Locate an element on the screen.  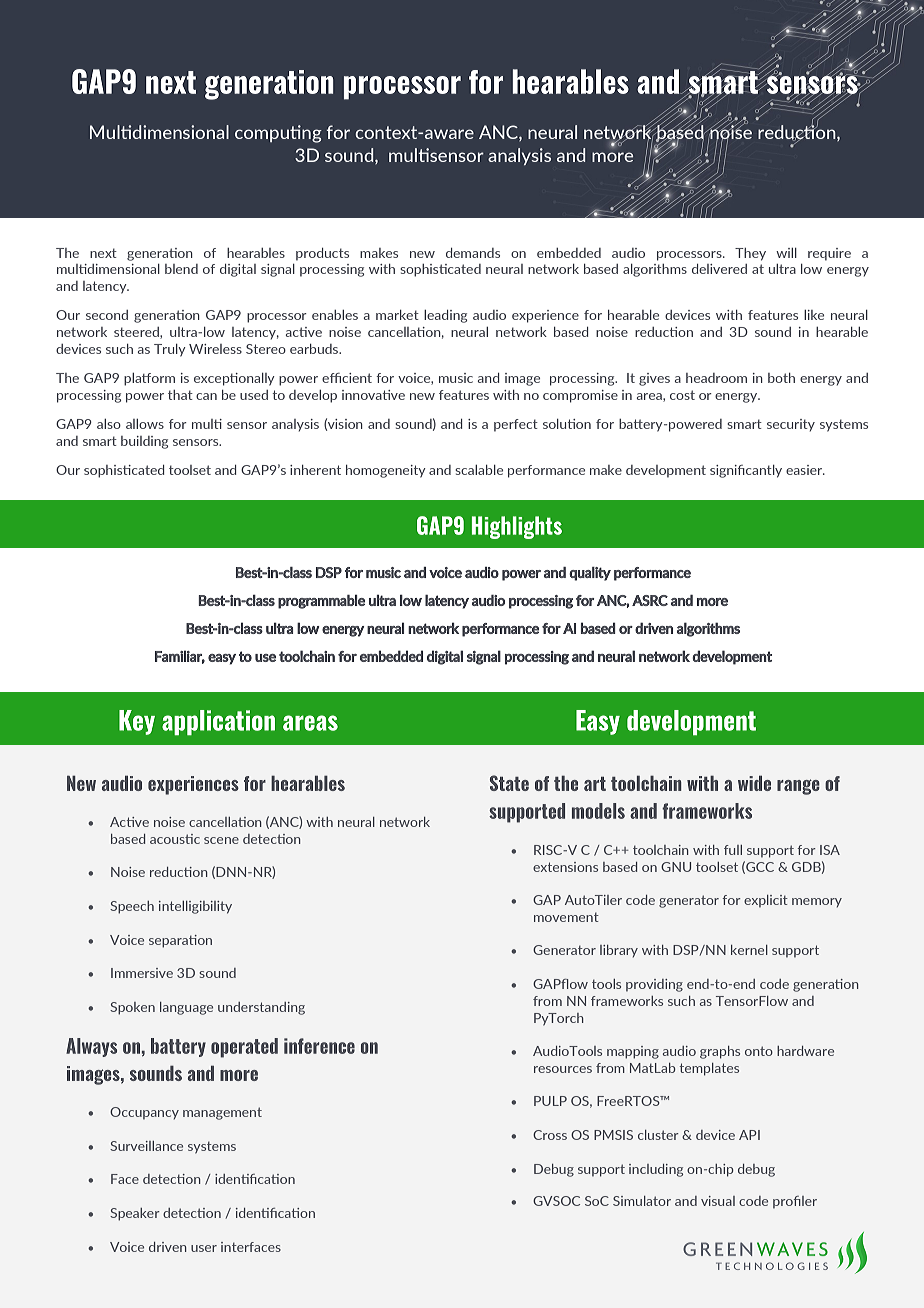
scalable is located at coordinates (479, 470).
